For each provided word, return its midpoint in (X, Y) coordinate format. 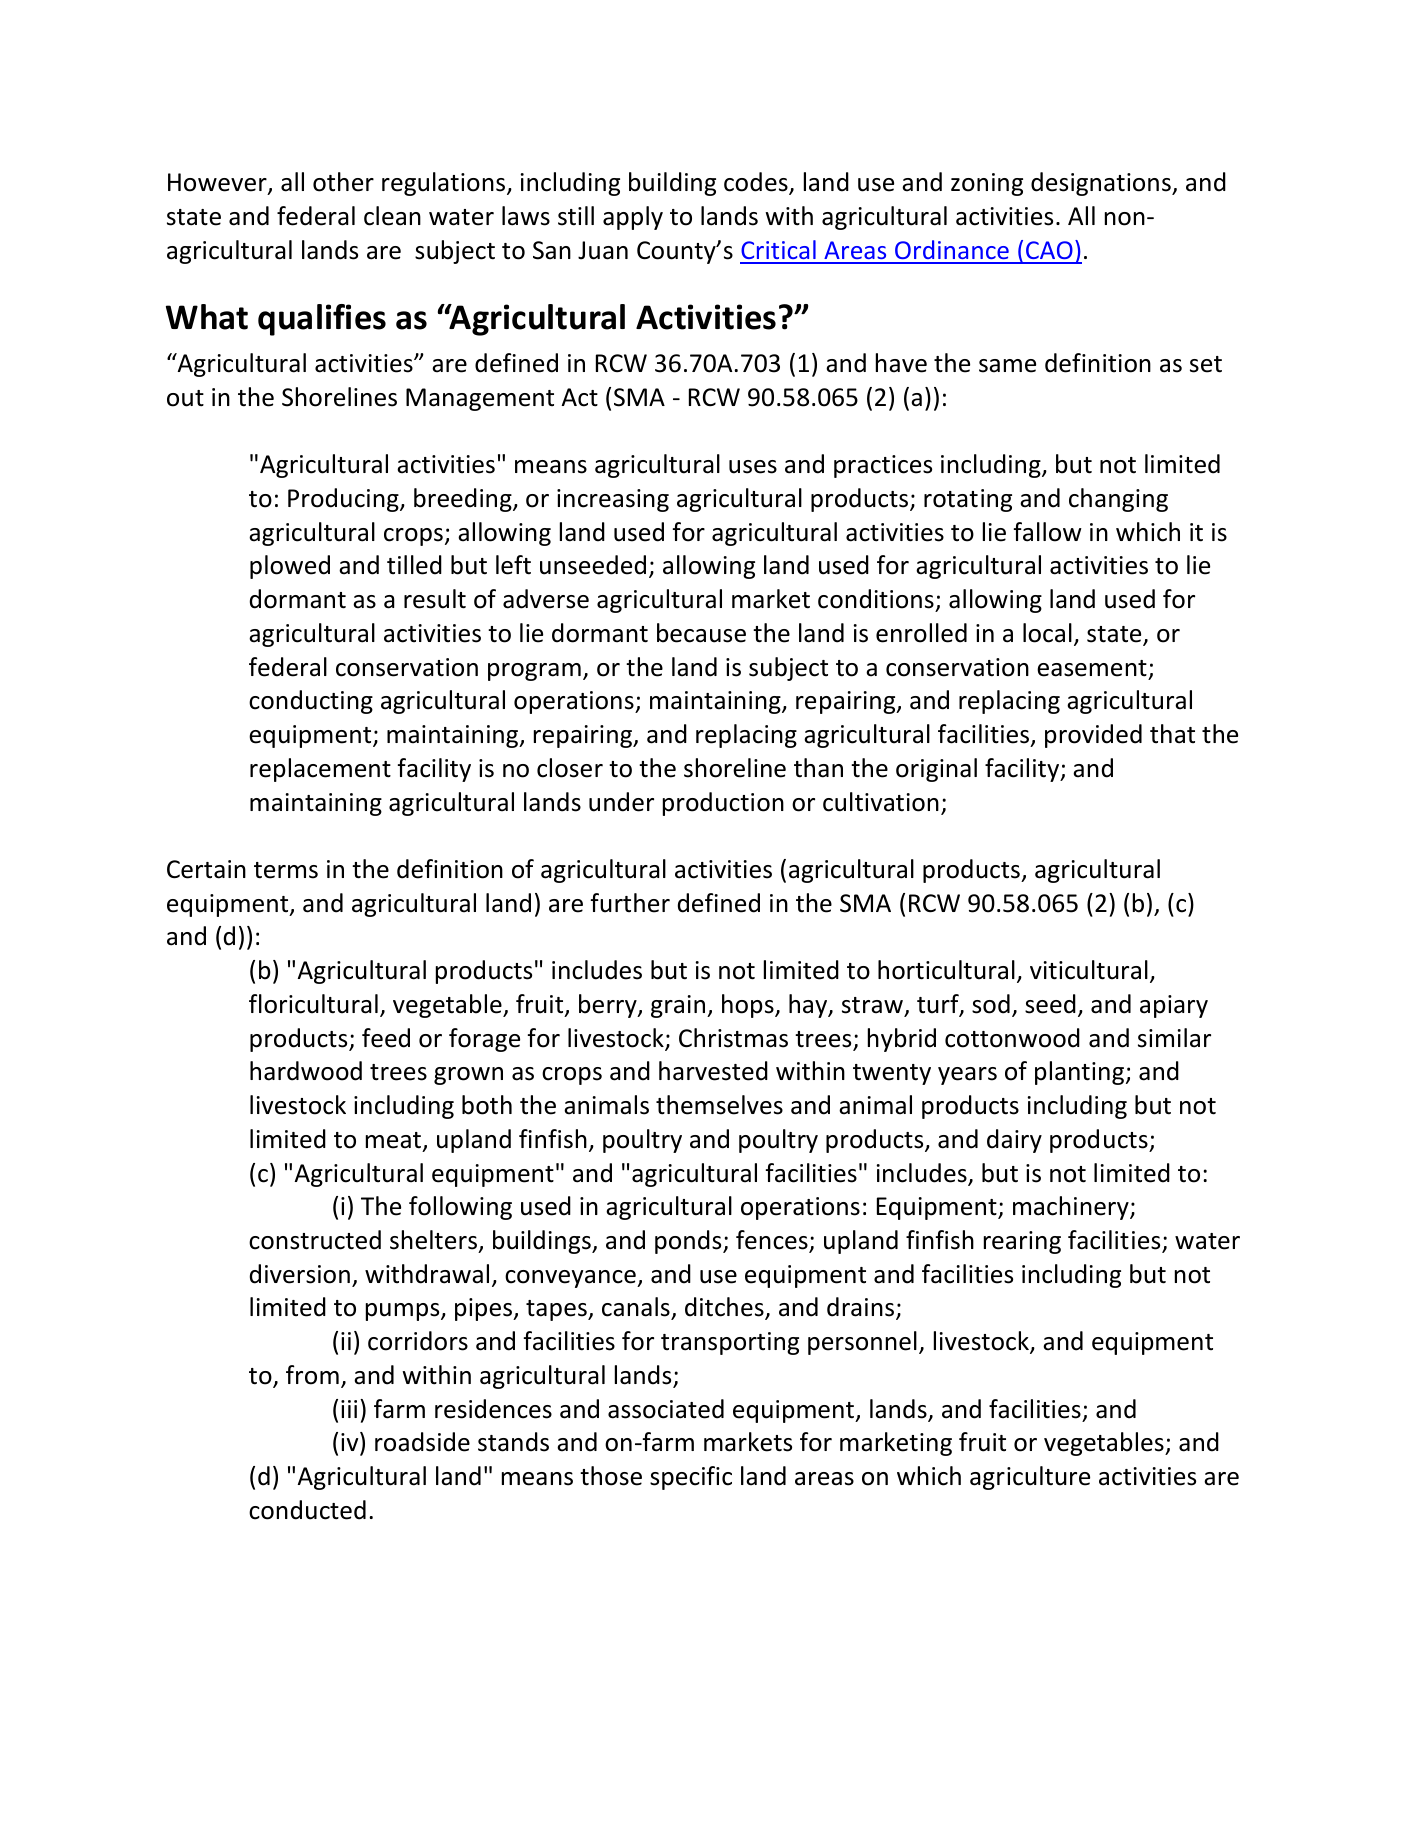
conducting (311, 702)
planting (1081, 1073)
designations (1102, 184)
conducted (307, 1510)
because (701, 633)
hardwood (306, 1071)
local (1047, 633)
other (343, 182)
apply (633, 218)
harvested (713, 1071)
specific (691, 1478)
